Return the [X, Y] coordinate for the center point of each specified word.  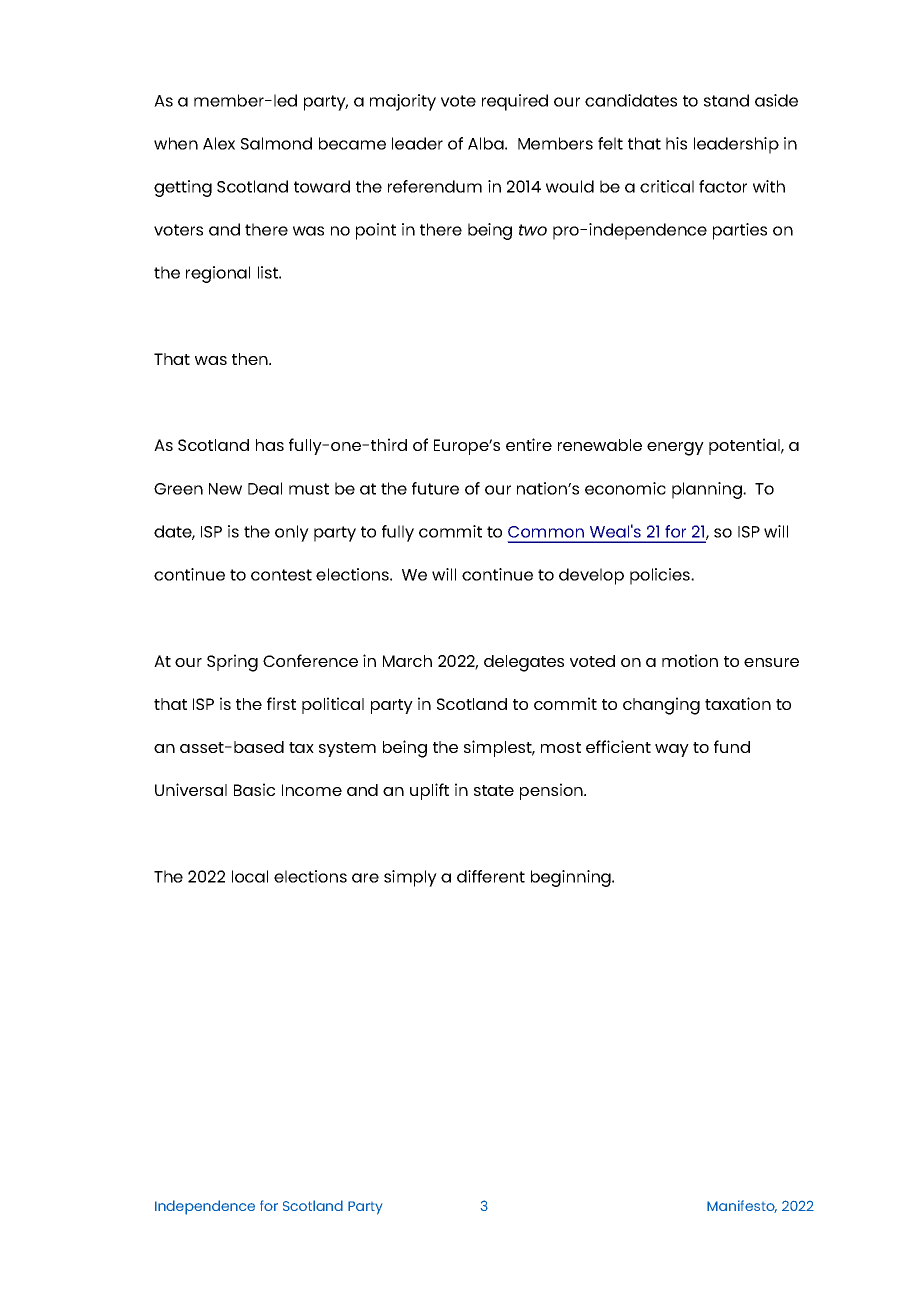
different [491, 876]
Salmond [276, 143]
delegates [524, 663]
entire [529, 444]
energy [675, 449]
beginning [572, 878]
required [515, 102]
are [365, 878]
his [676, 143]
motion [690, 660]
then [251, 359]
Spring [232, 663]
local [250, 876]
